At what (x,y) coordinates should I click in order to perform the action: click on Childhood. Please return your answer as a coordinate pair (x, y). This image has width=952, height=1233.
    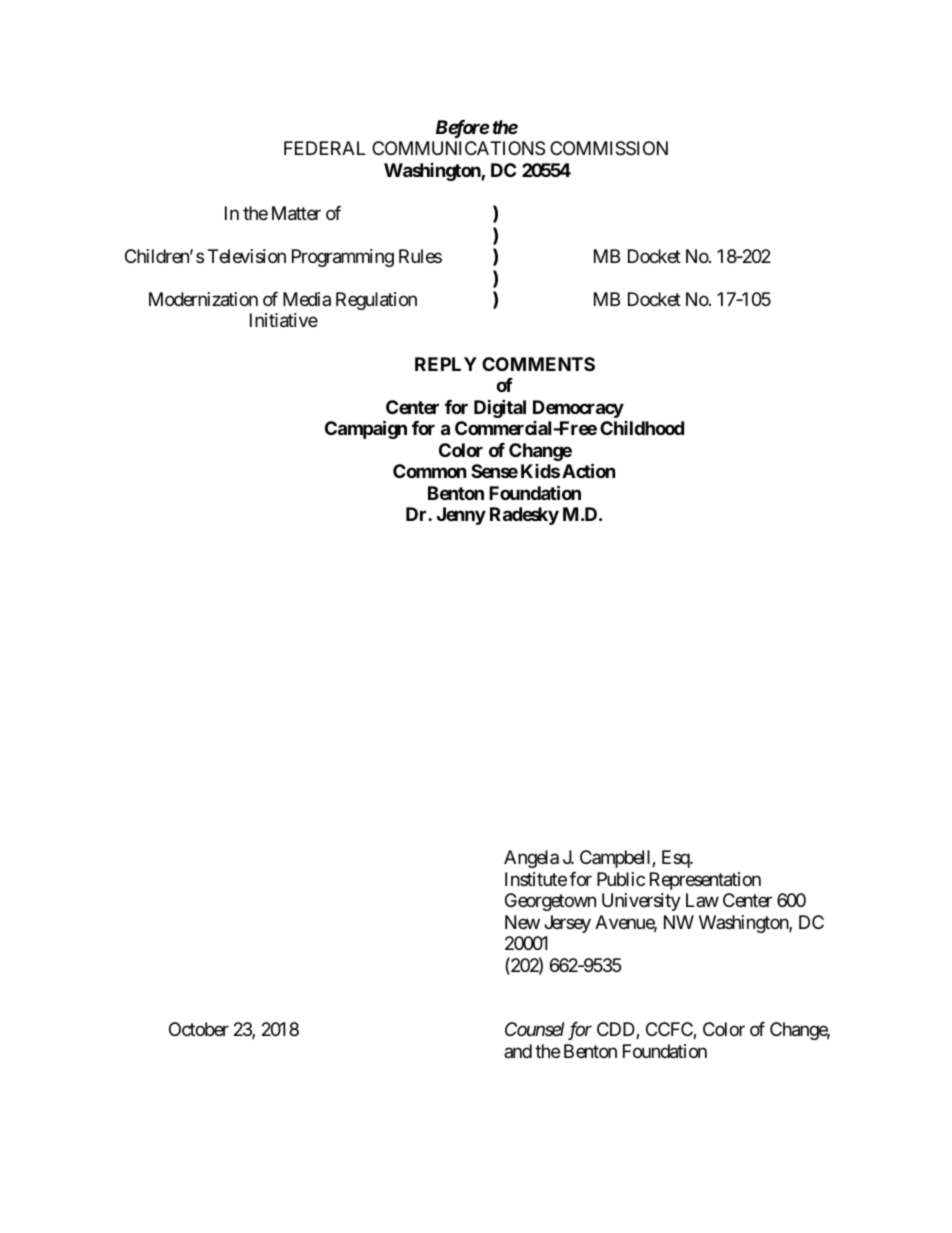
    Looking at the image, I should click on (642, 428).
